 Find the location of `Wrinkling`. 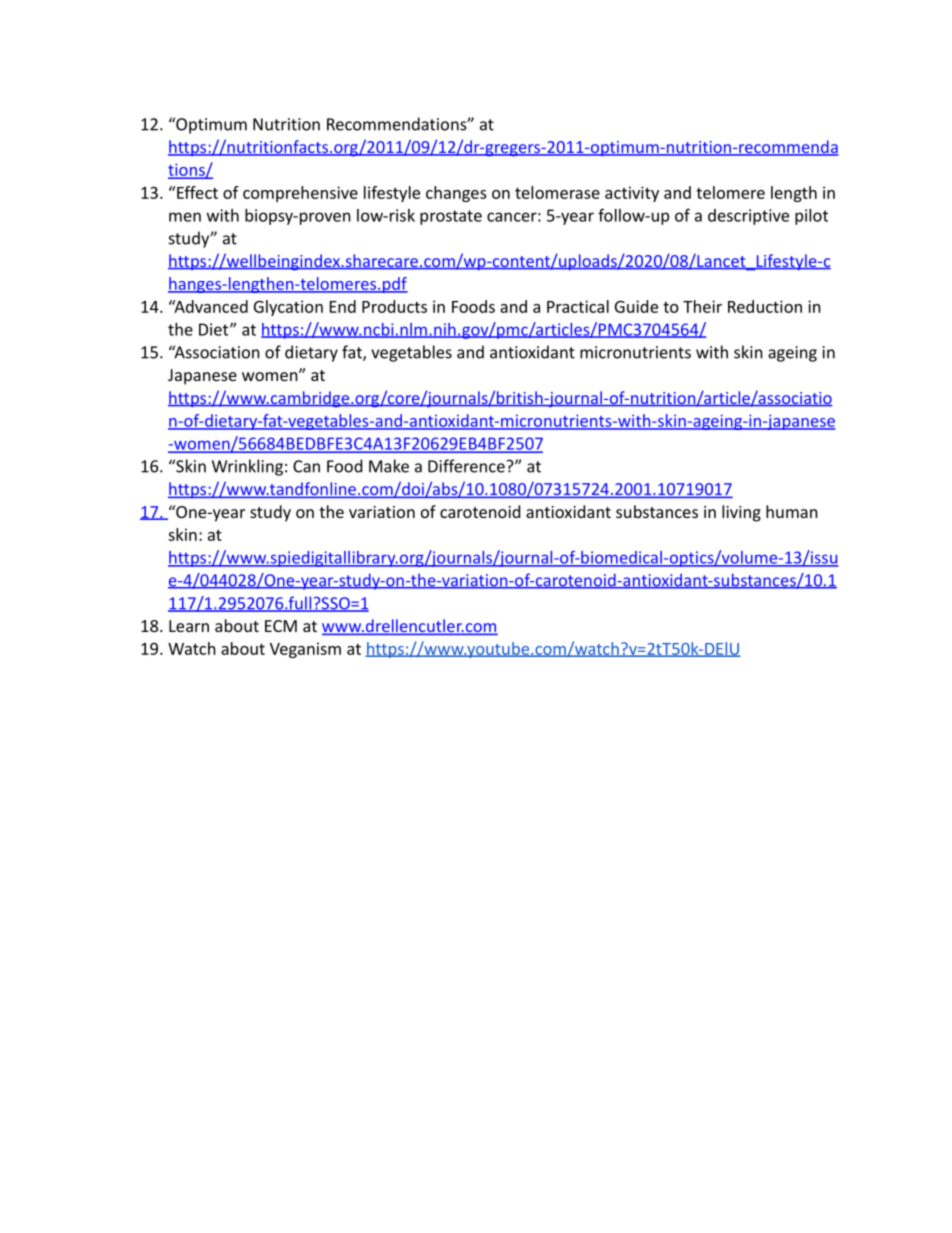

Wrinkling is located at coordinates (247, 467).
